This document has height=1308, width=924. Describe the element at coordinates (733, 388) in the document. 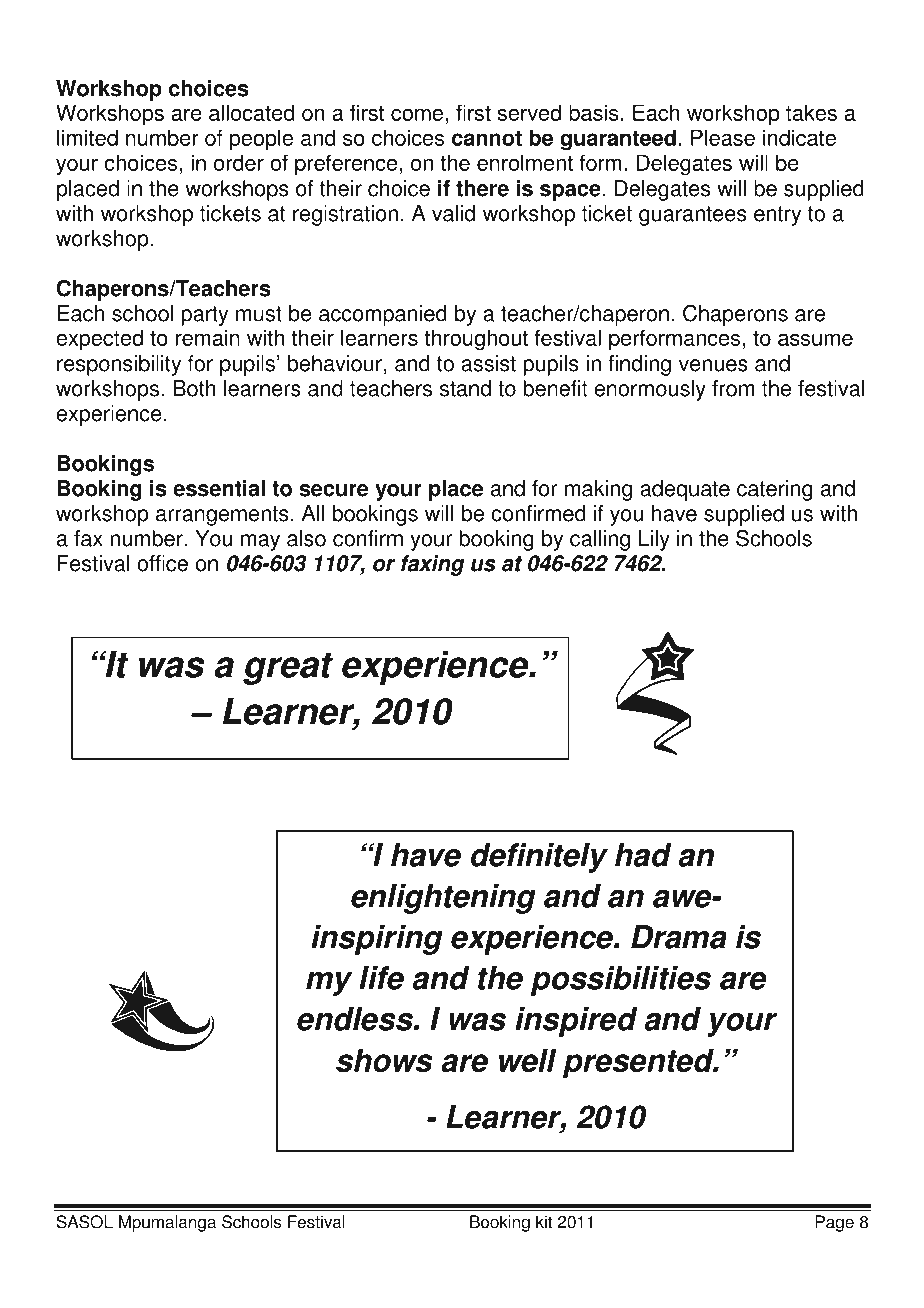

I see `from` at that location.
